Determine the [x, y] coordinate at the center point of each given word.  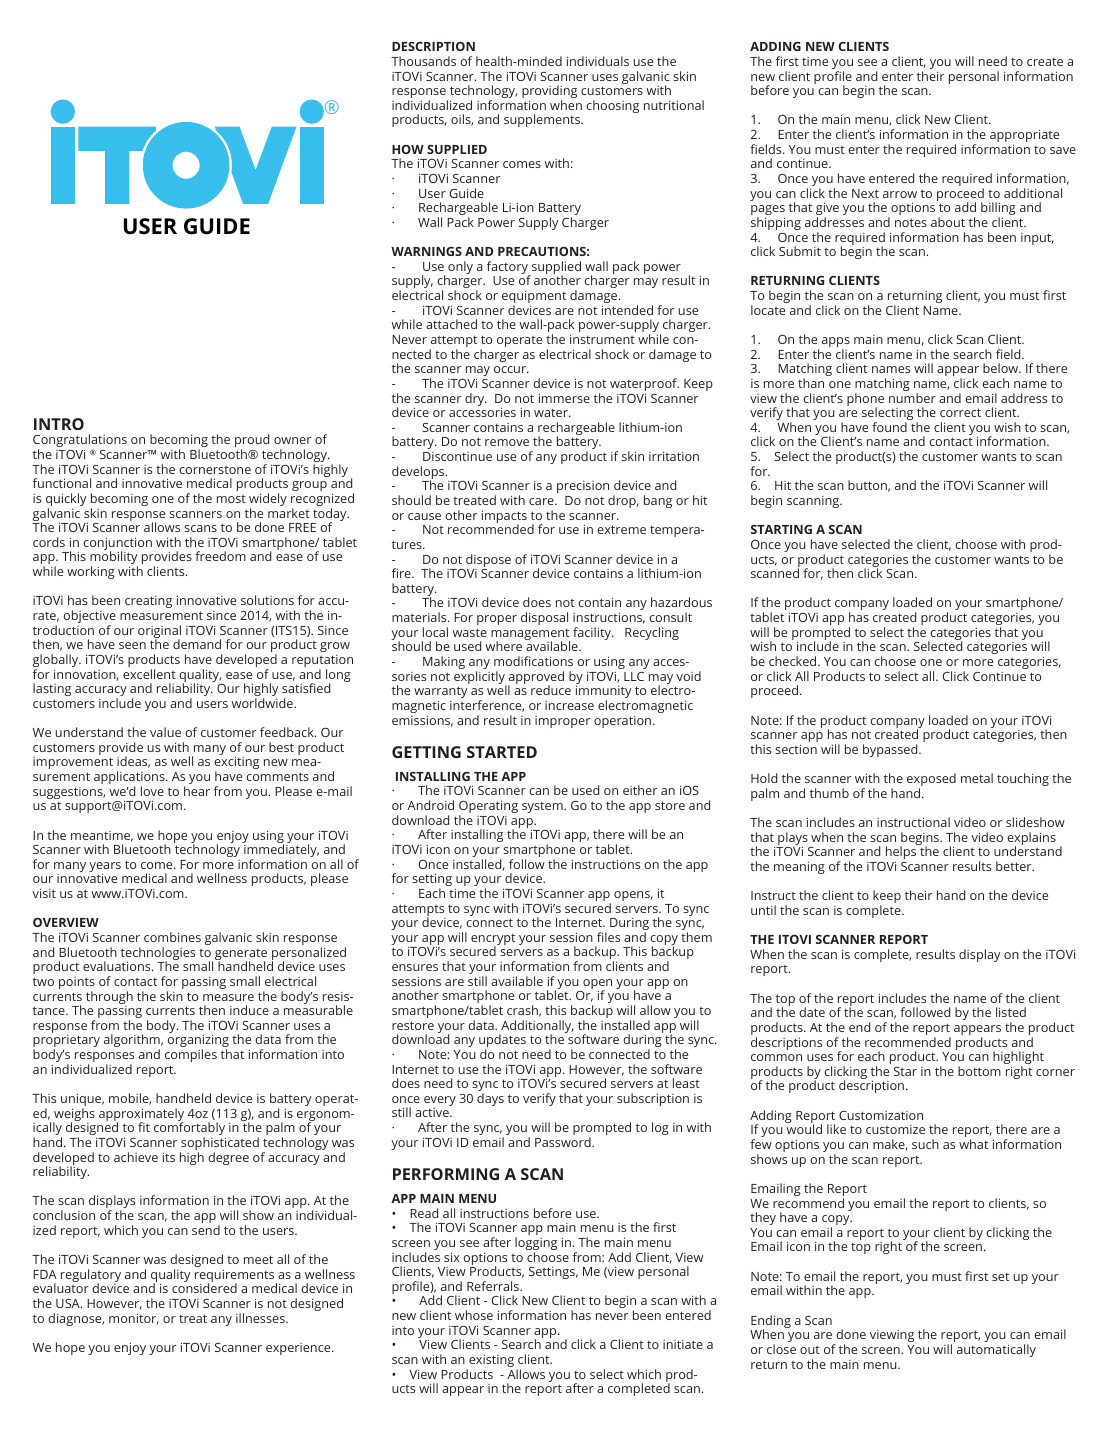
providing [549, 93]
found [889, 427]
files [608, 937]
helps [901, 854]
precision [583, 487]
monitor [134, 1319]
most [231, 499]
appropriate [1024, 137]
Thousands [423, 61]
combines [172, 937]
